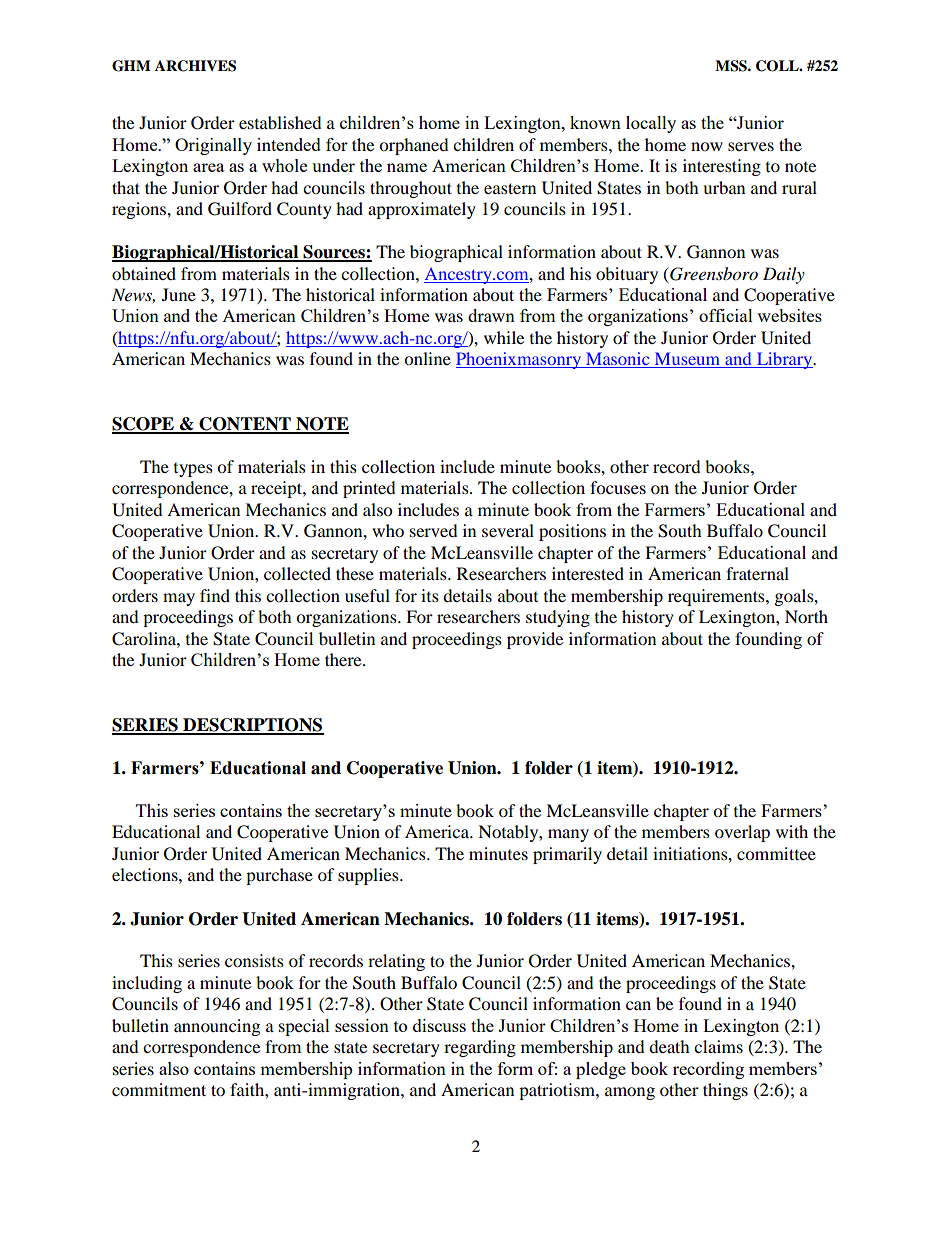  Describe the element at coordinates (427, 358) in the screenshot. I see `online` at that location.
